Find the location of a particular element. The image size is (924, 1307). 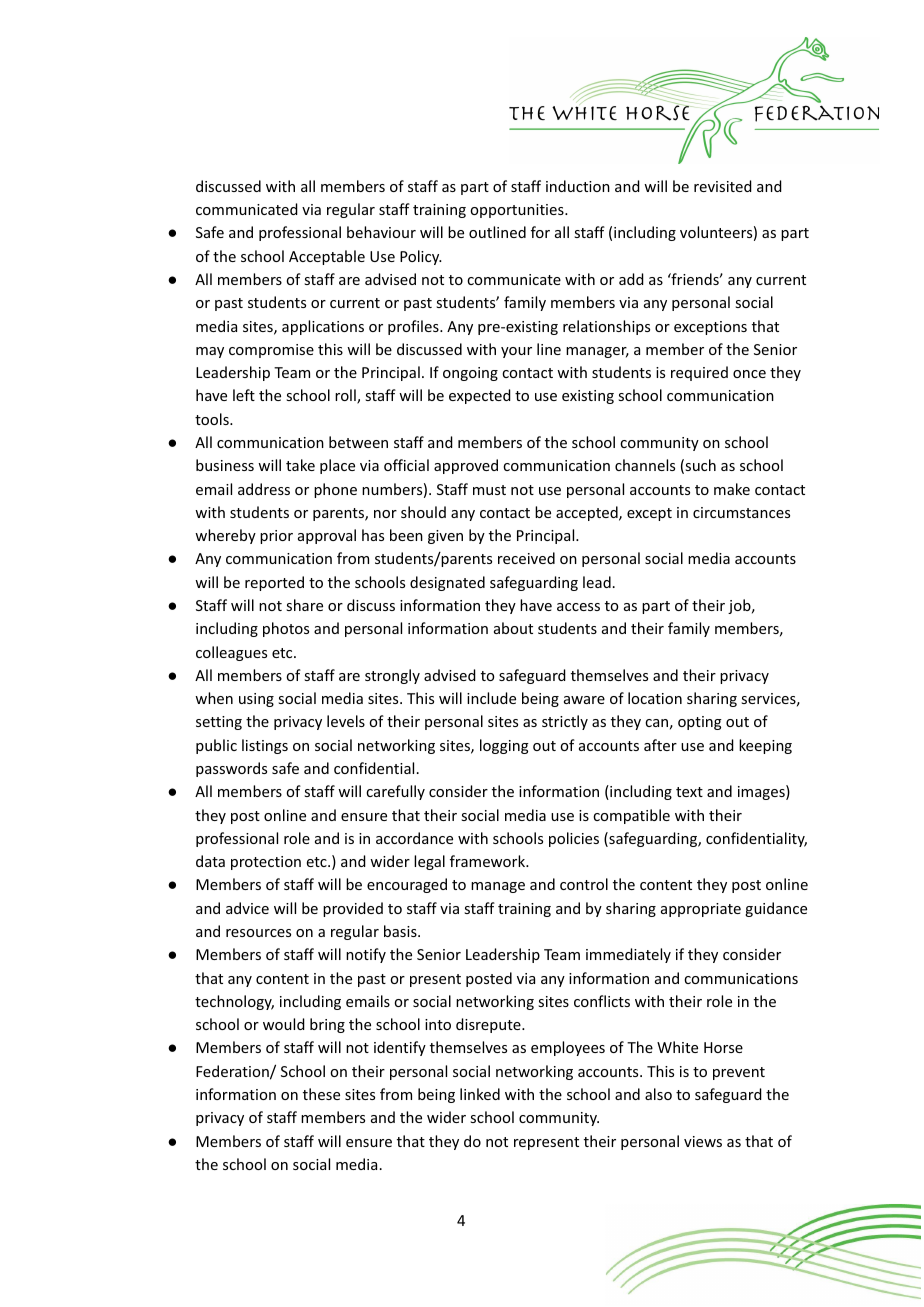

opportunities is located at coordinates (518, 211).
